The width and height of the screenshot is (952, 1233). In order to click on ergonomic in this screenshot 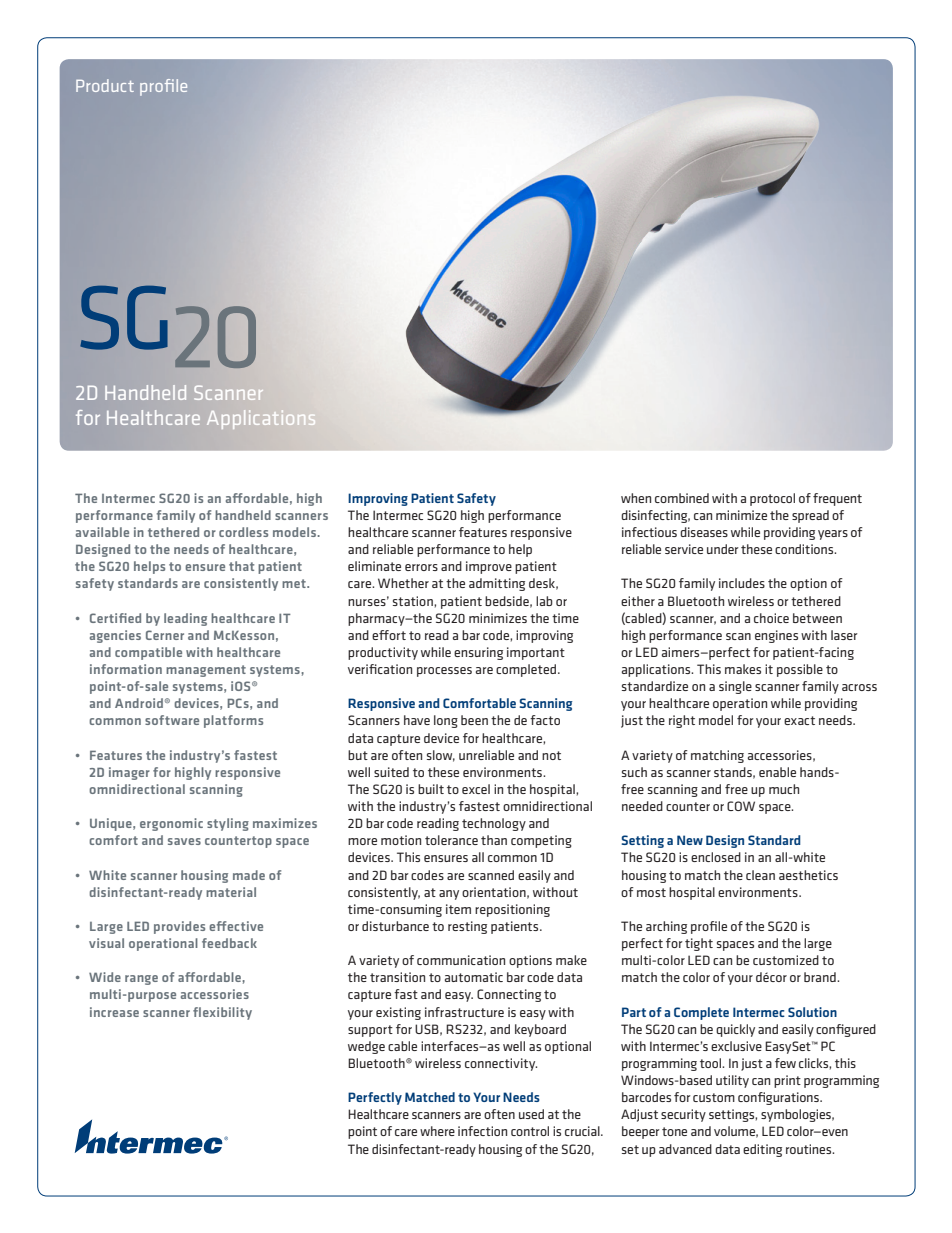, I will do `click(171, 824)`.
